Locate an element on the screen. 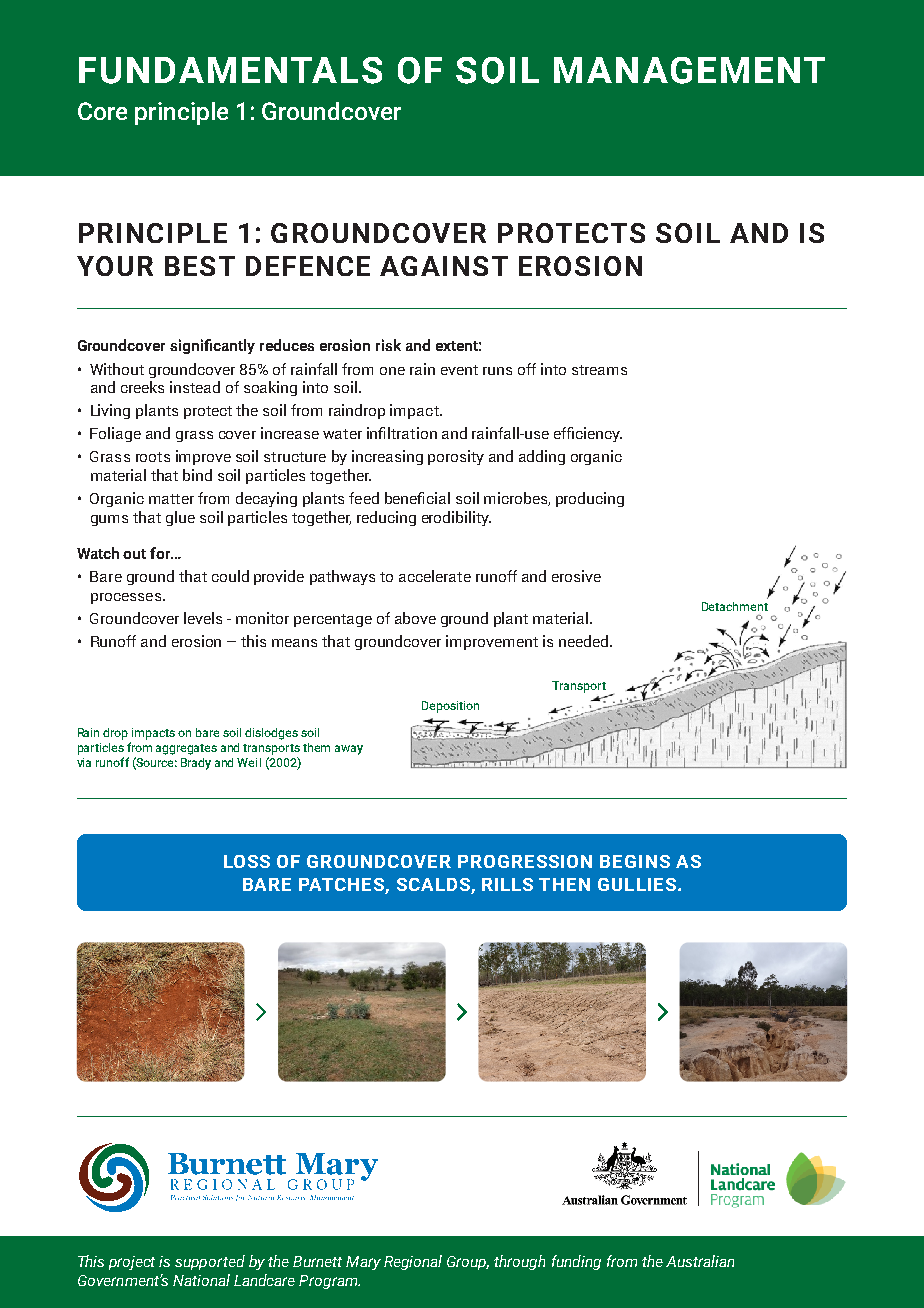 The width and height of the screenshot is (924, 1308). Regional is located at coordinates (413, 1262).
